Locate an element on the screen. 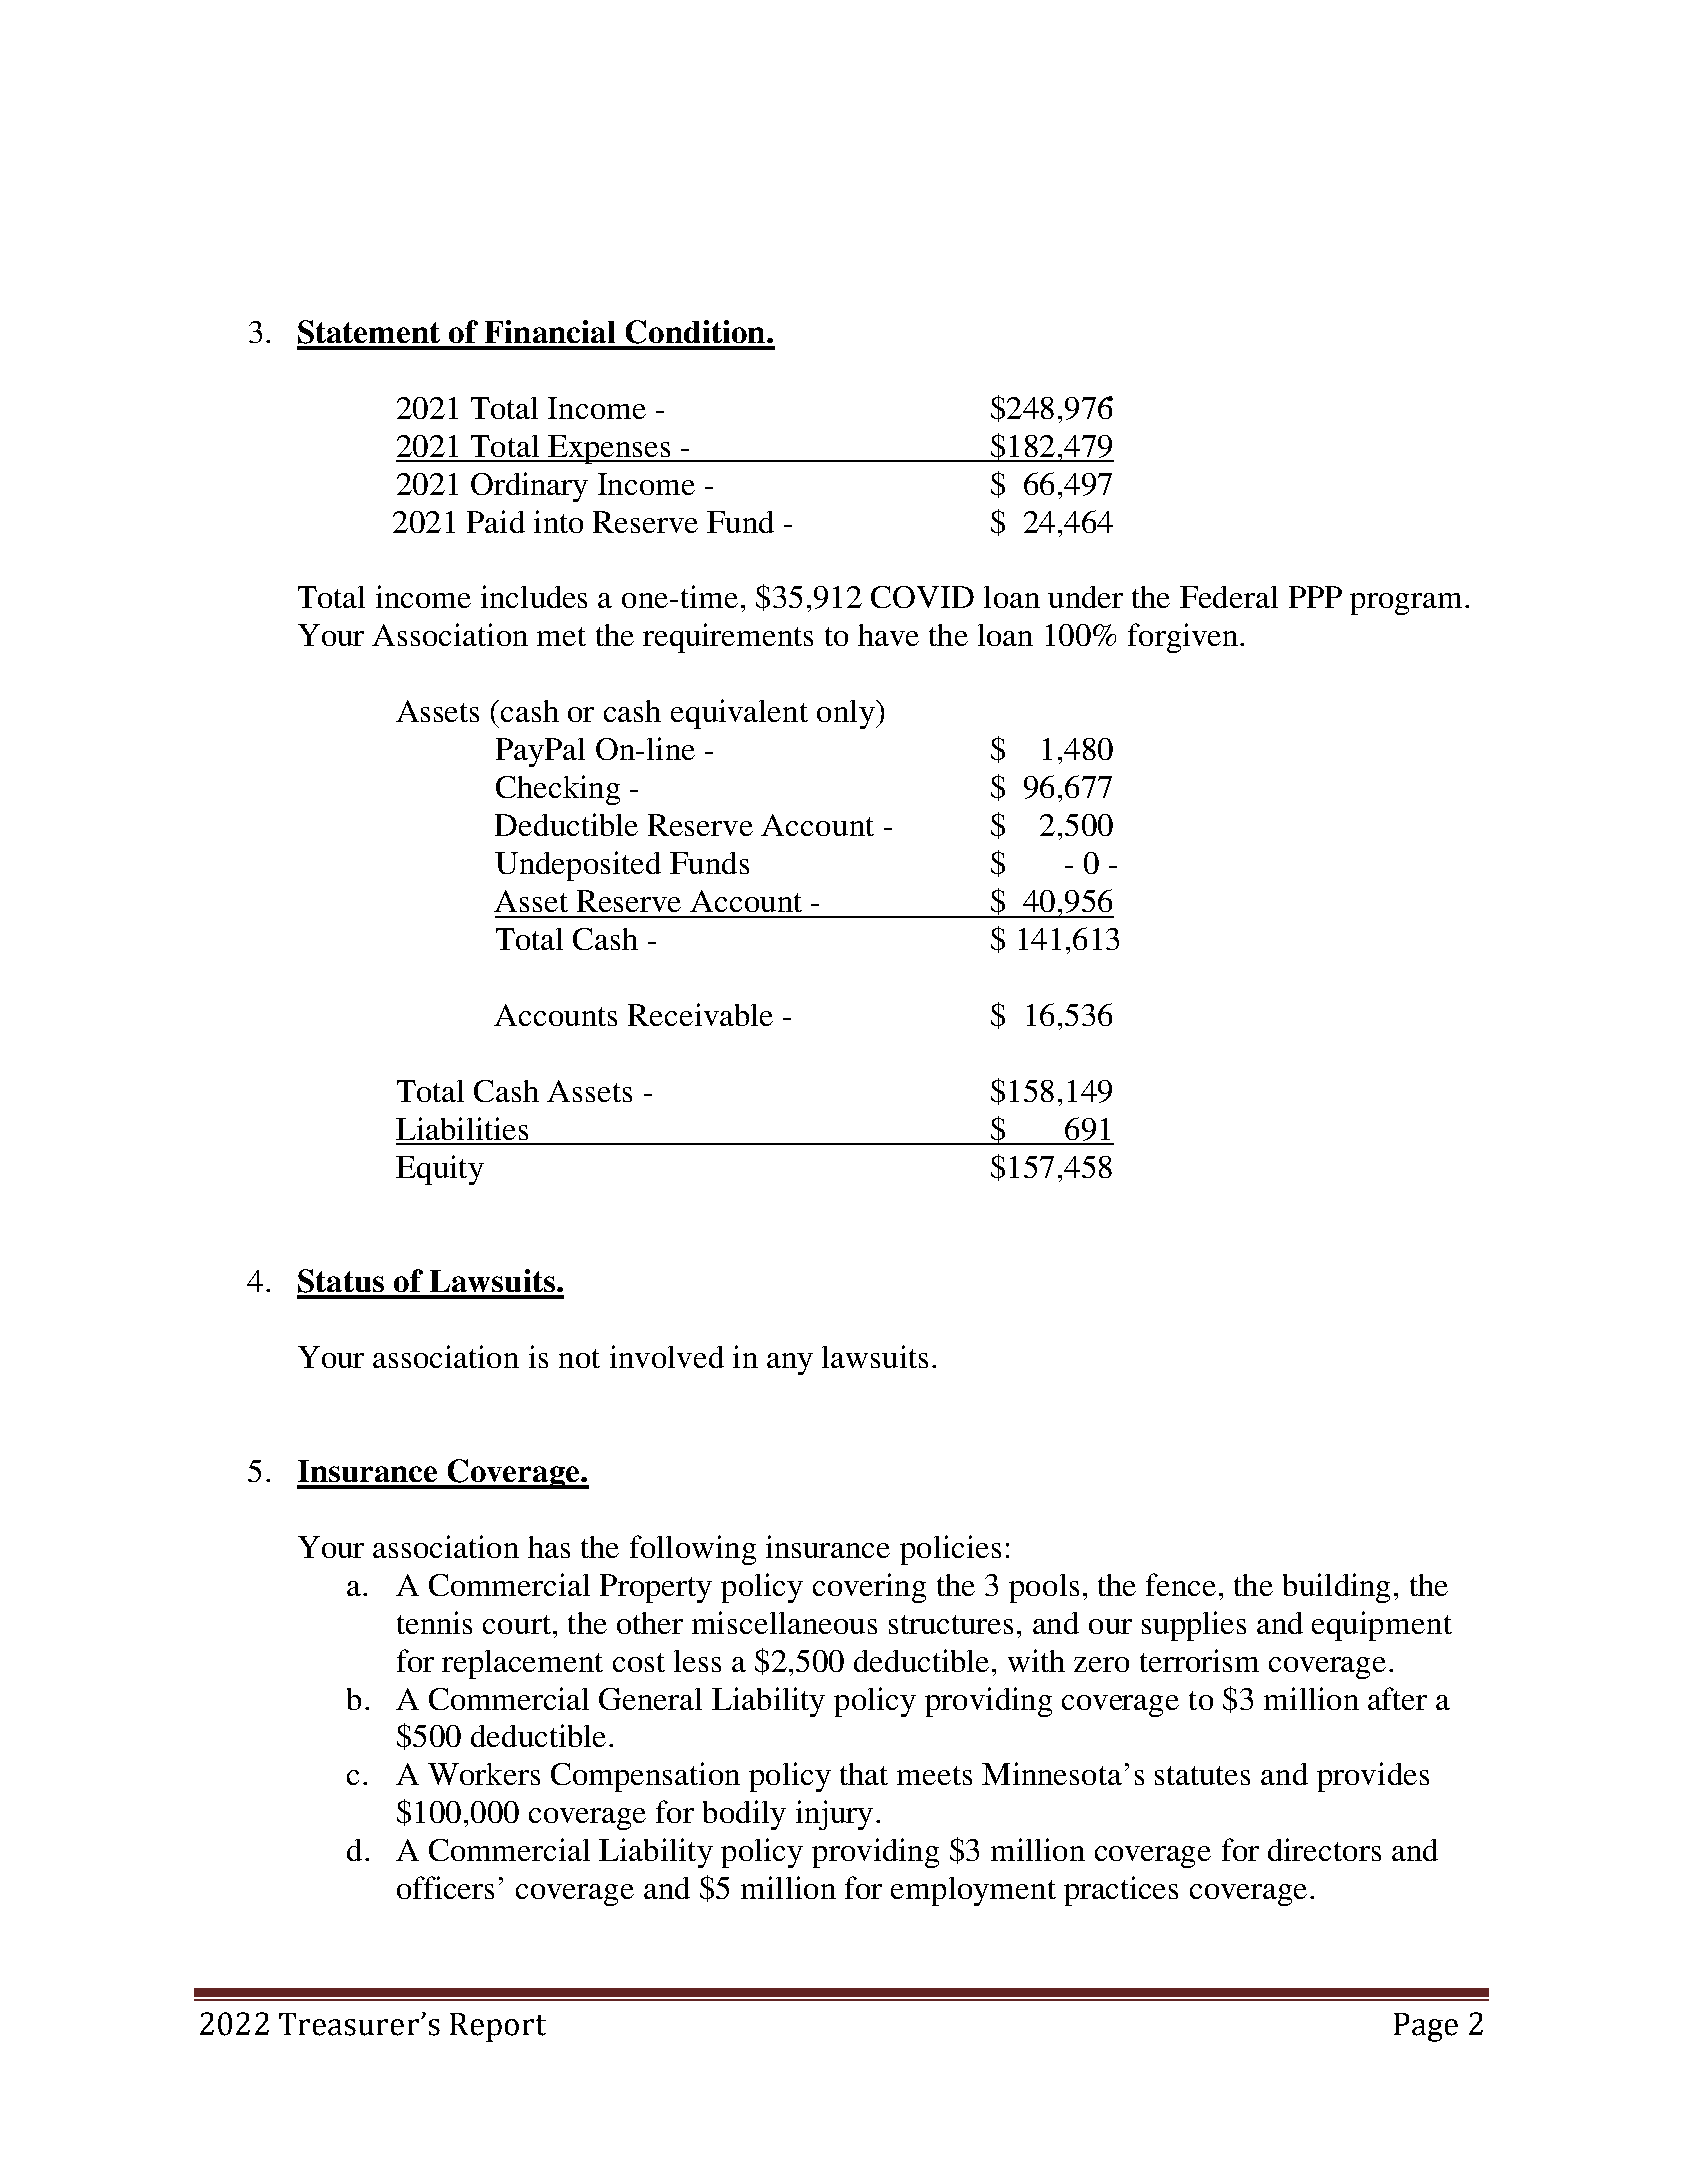 Image resolution: width=1683 pixels, height=2179 pixels. Page is located at coordinates (1426, 2027).
